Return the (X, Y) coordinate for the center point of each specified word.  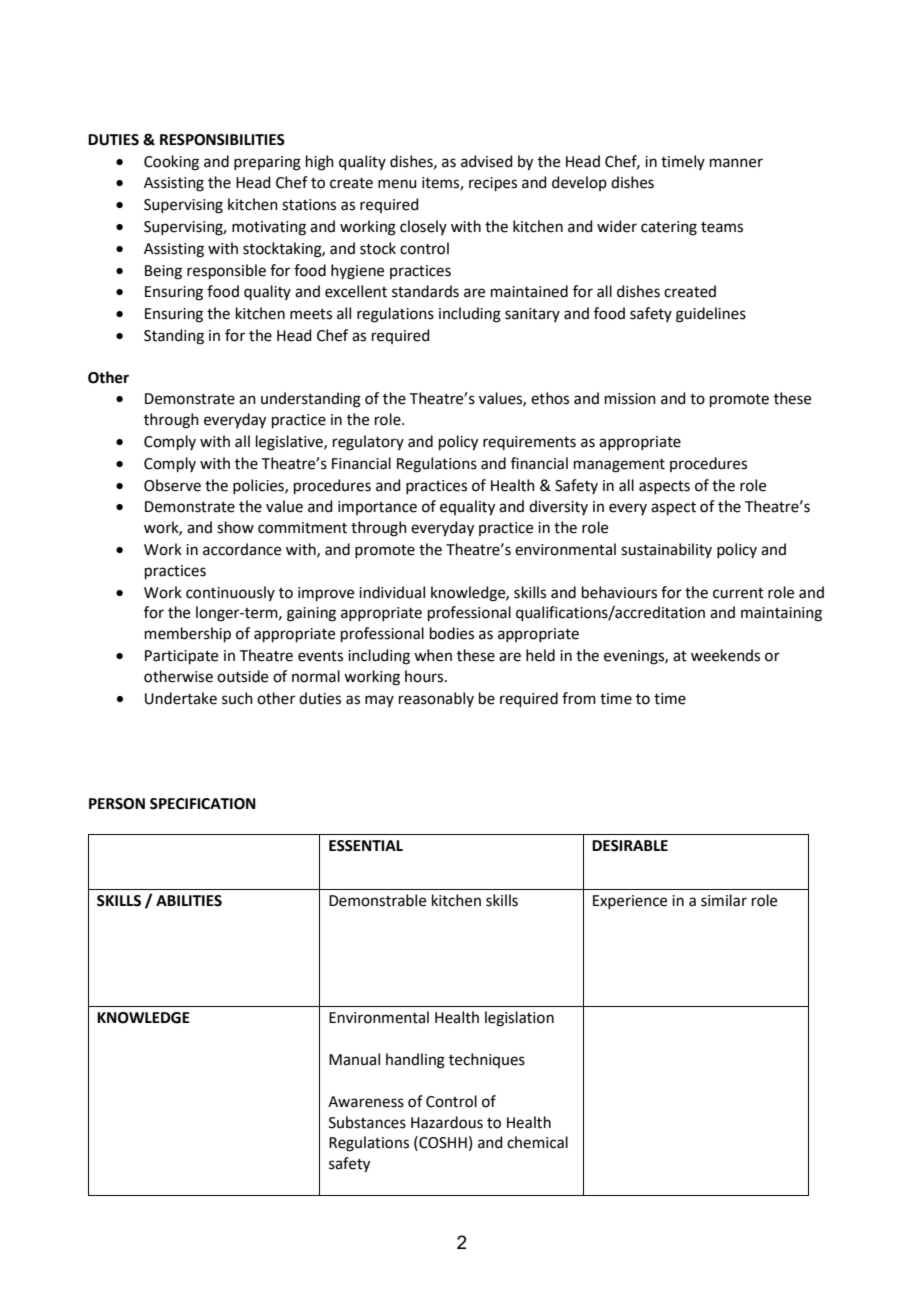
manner (736, 163)
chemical (537, 1142)
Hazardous (447, 1122)
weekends (725, 655)
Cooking (171, 163)
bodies (452, 633)
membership (188, 634)
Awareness (366, 1102)
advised (487, 161)
